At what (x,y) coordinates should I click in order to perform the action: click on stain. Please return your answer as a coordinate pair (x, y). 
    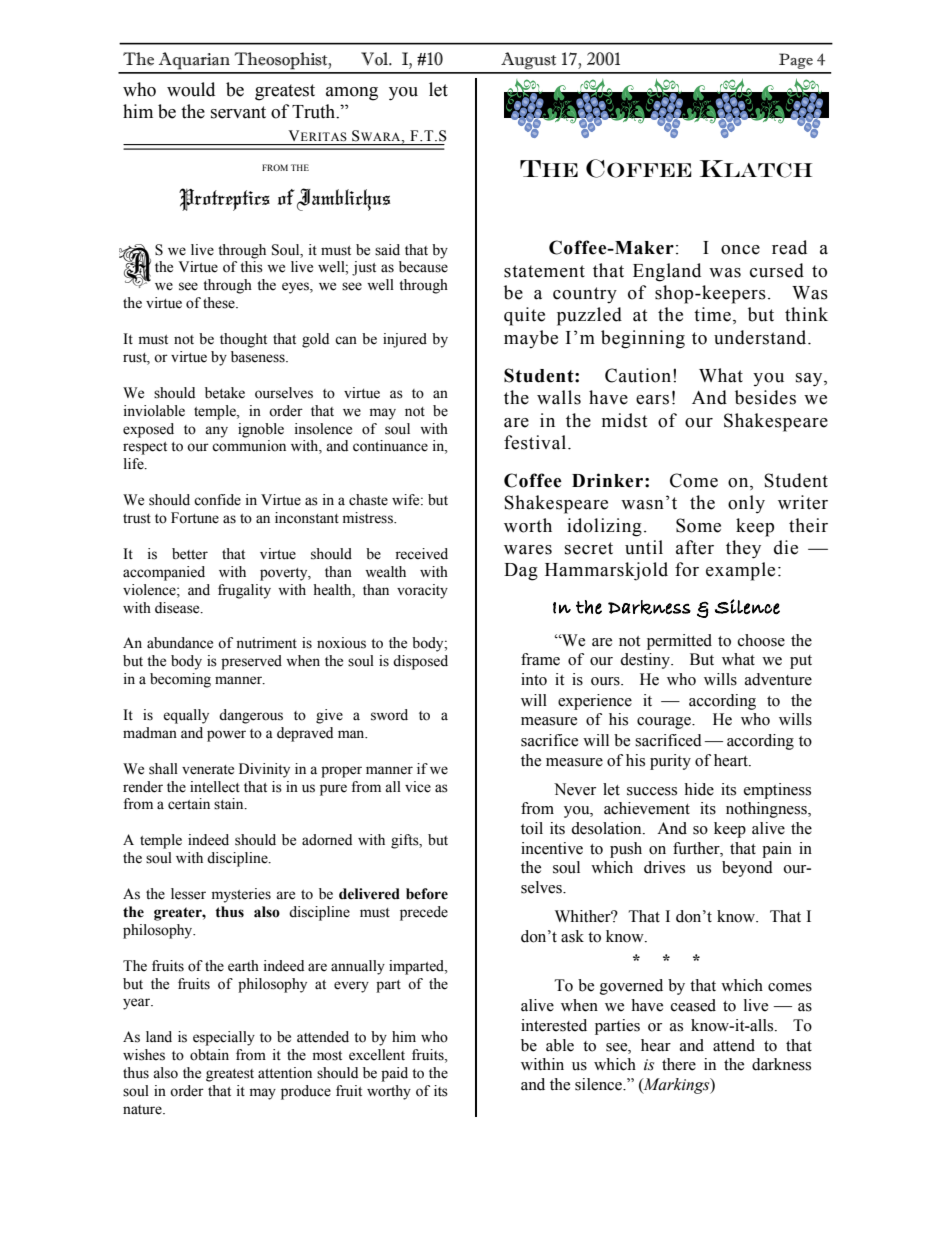
    Looking at the image, I should click on (230, 804).
